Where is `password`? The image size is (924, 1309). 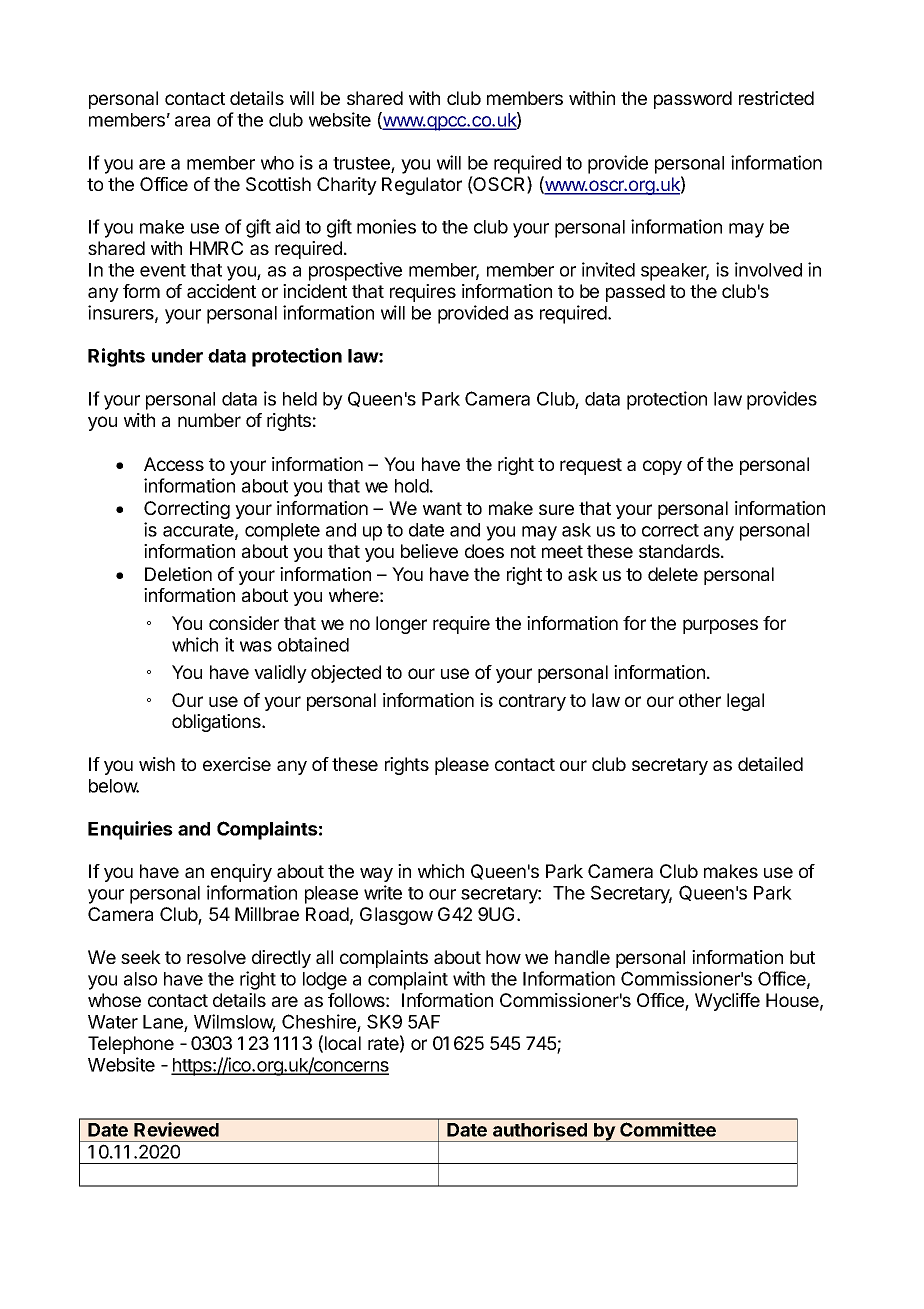 password is located at coordinates (693, 100).
